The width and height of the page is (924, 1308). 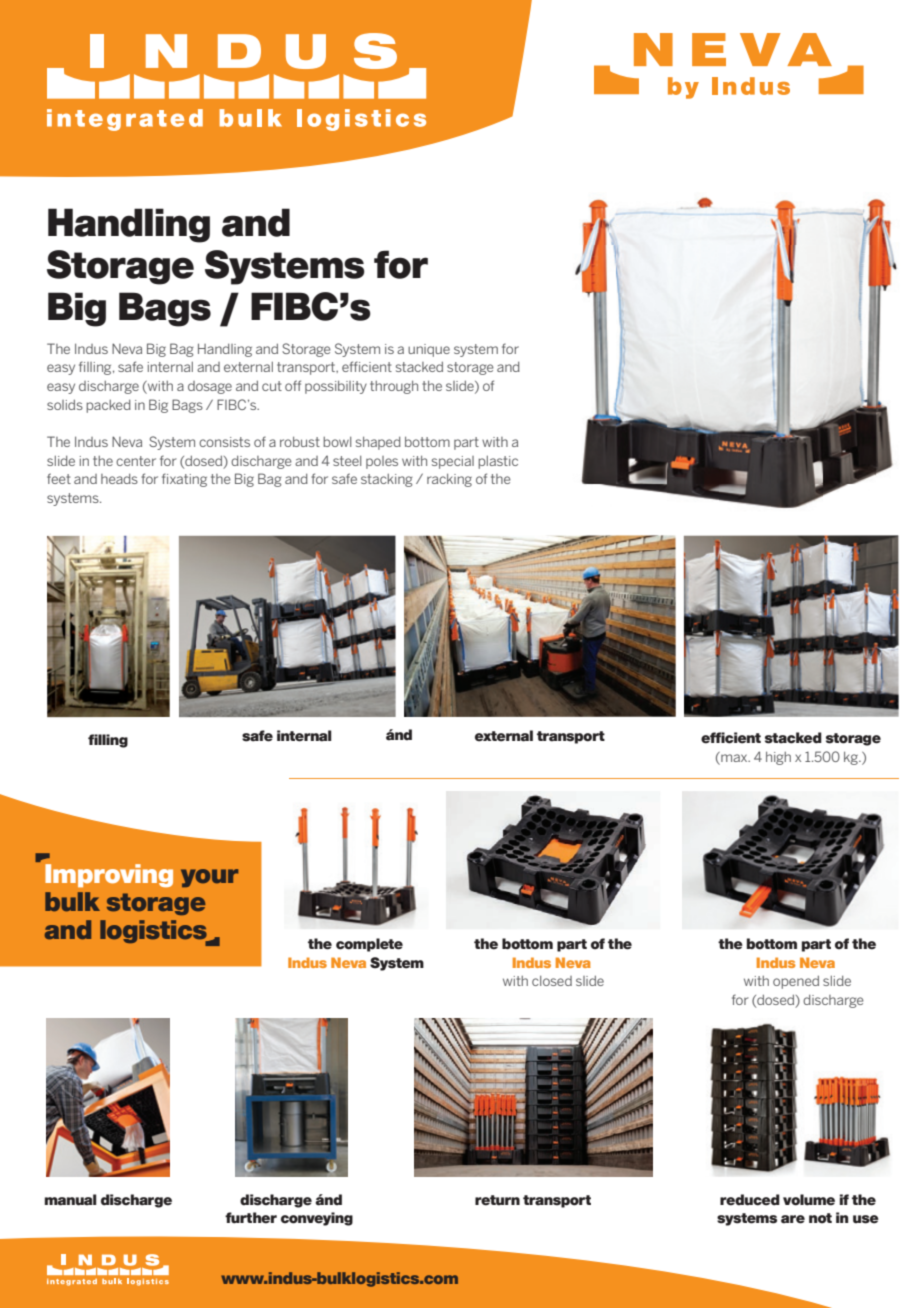 I want to click on racking, so click(x=449, y=480).
